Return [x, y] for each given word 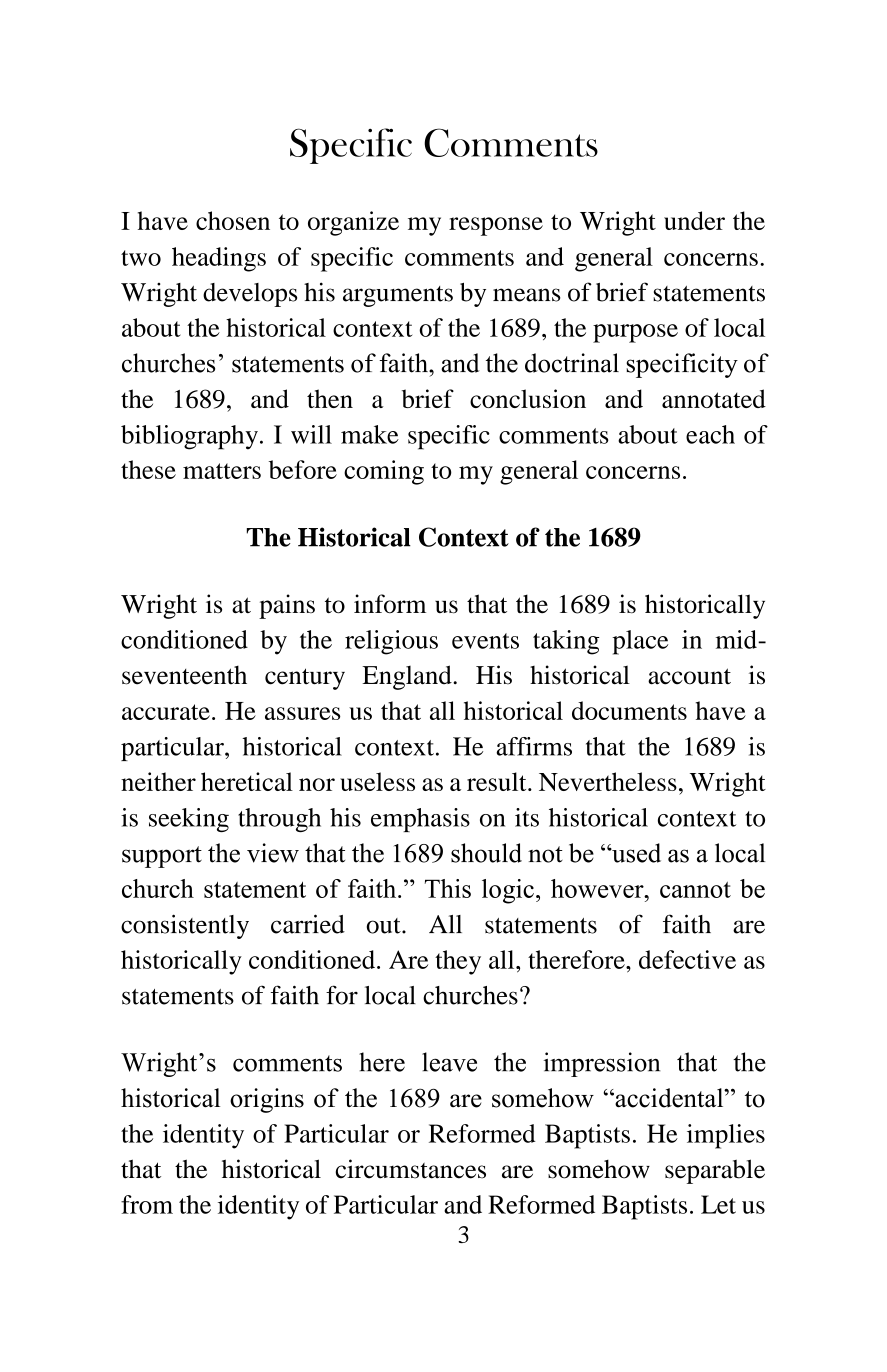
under [694, 220]
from [147, 1204]
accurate [166, 712]
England [408, 677]
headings [219, 259]
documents [629, 710]
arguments [398, 296]
